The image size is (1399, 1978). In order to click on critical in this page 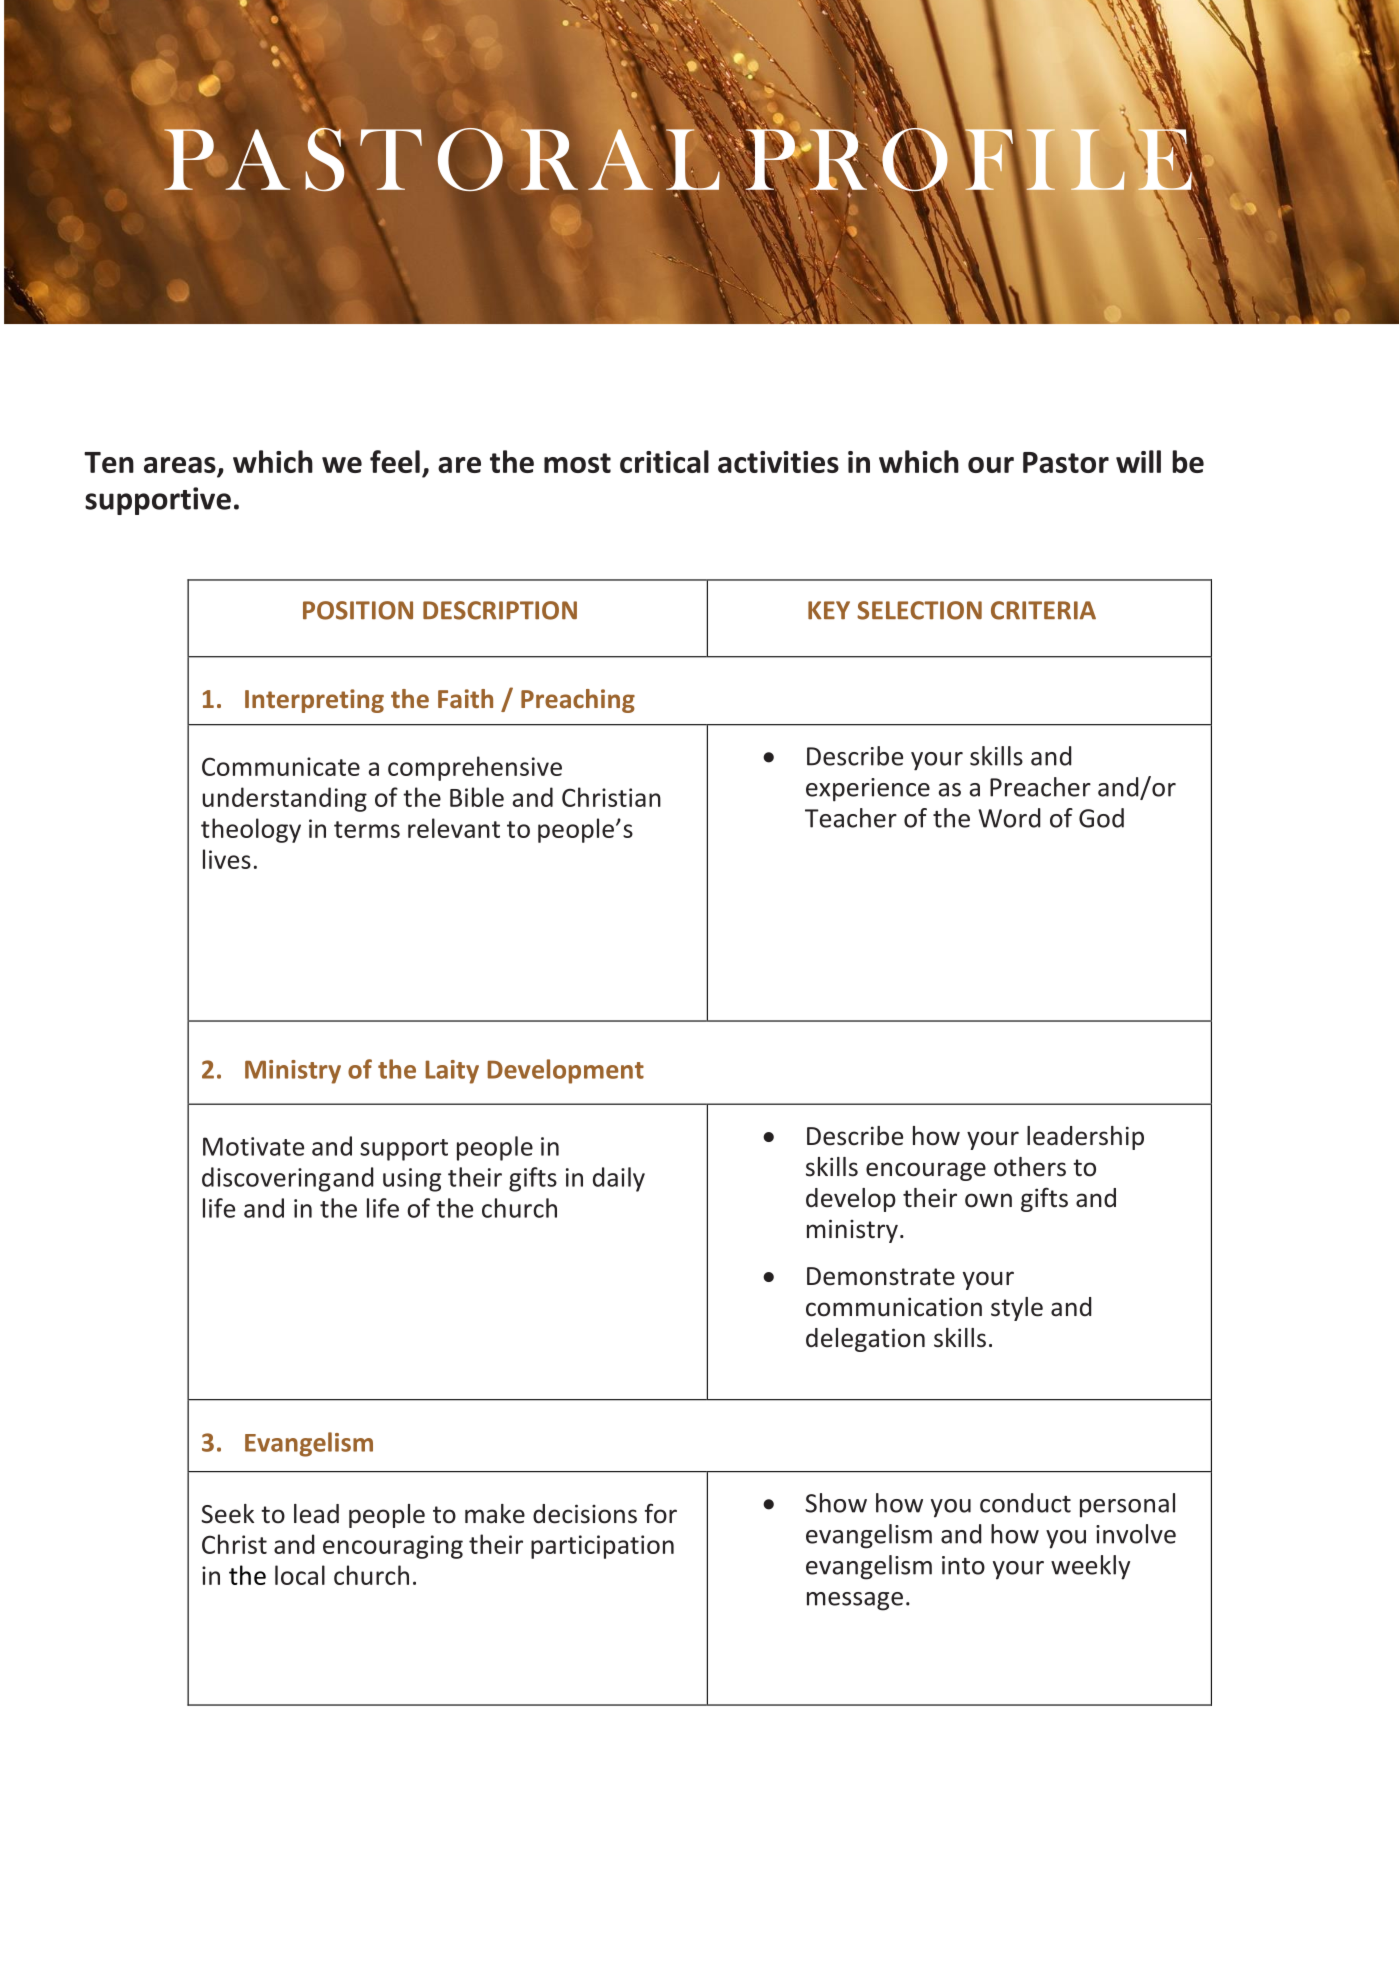, I will do `click(664, 461)`.
